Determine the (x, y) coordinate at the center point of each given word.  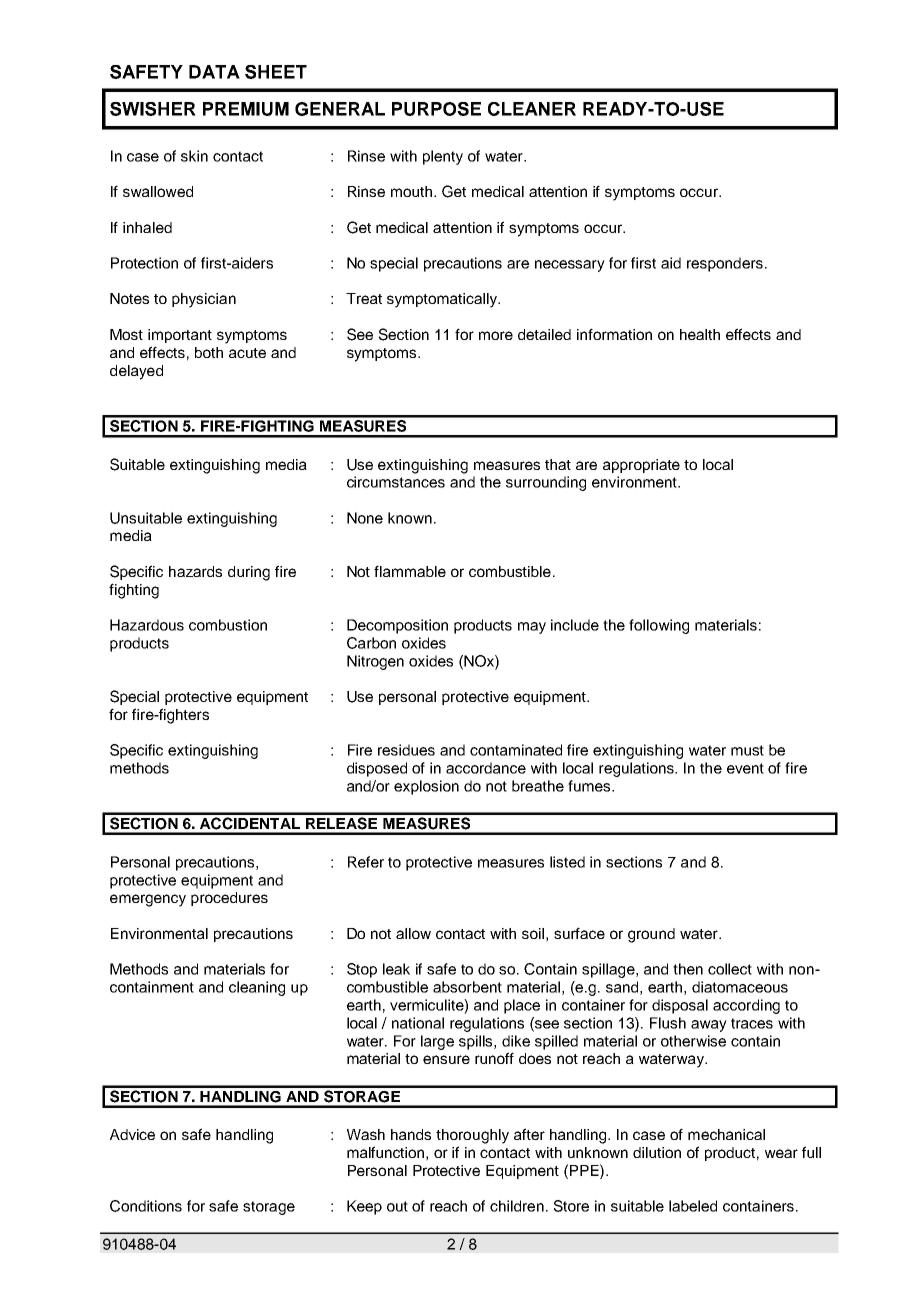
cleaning (257, 988)
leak (396, 969)
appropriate (641, 466)
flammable (410, 571)
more (496, 335)
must (747, 750)
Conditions (146, 1206)
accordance (486, 768)
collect (730, 969)
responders (725, 264)
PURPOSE (436, 109)
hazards (195, 571)
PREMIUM (246, 109)
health (700, 334)
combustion (228, 625)
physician (204, 300)
